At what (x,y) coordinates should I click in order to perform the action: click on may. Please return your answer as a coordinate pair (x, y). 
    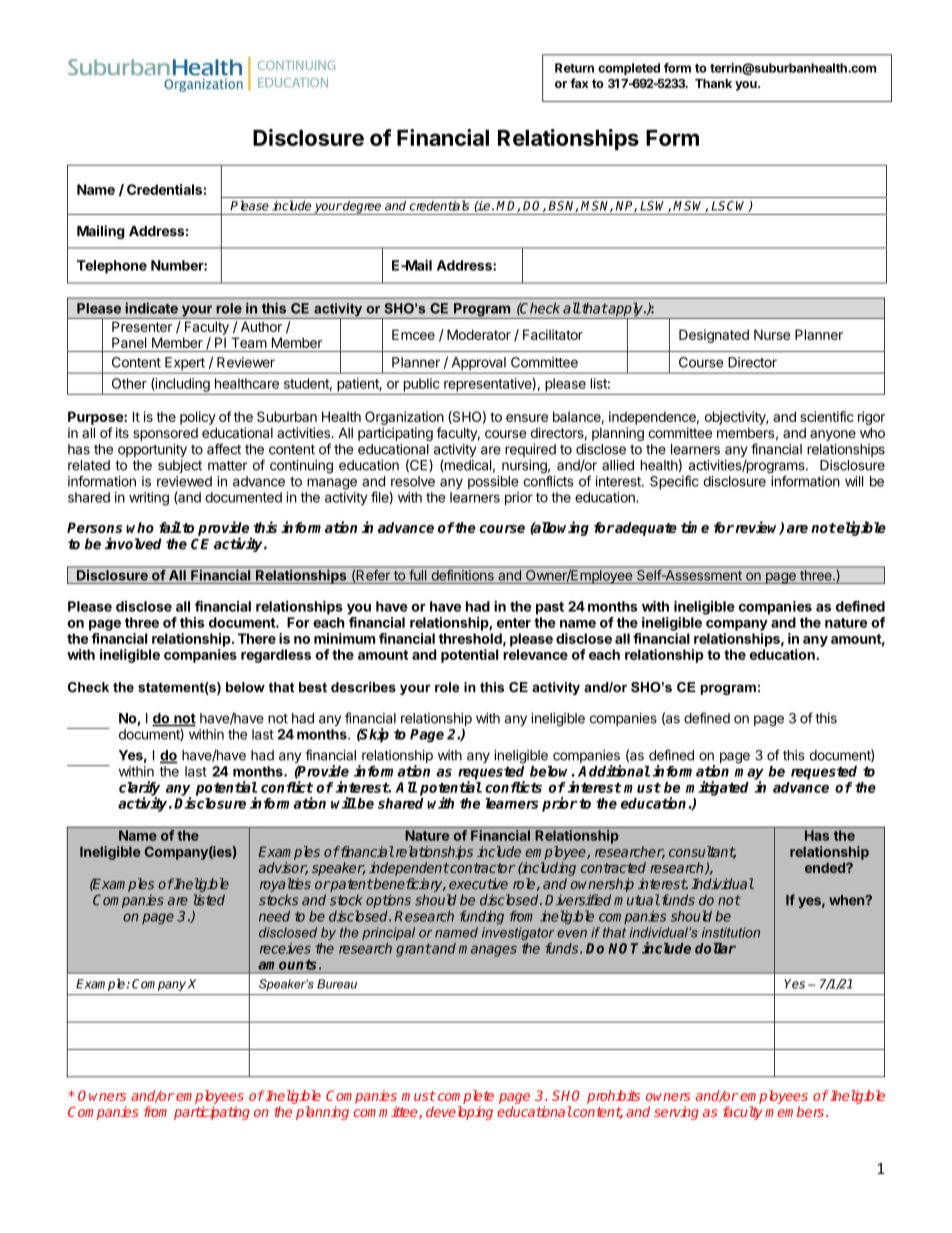
    Looking at the image, I should click on (749, 775).
